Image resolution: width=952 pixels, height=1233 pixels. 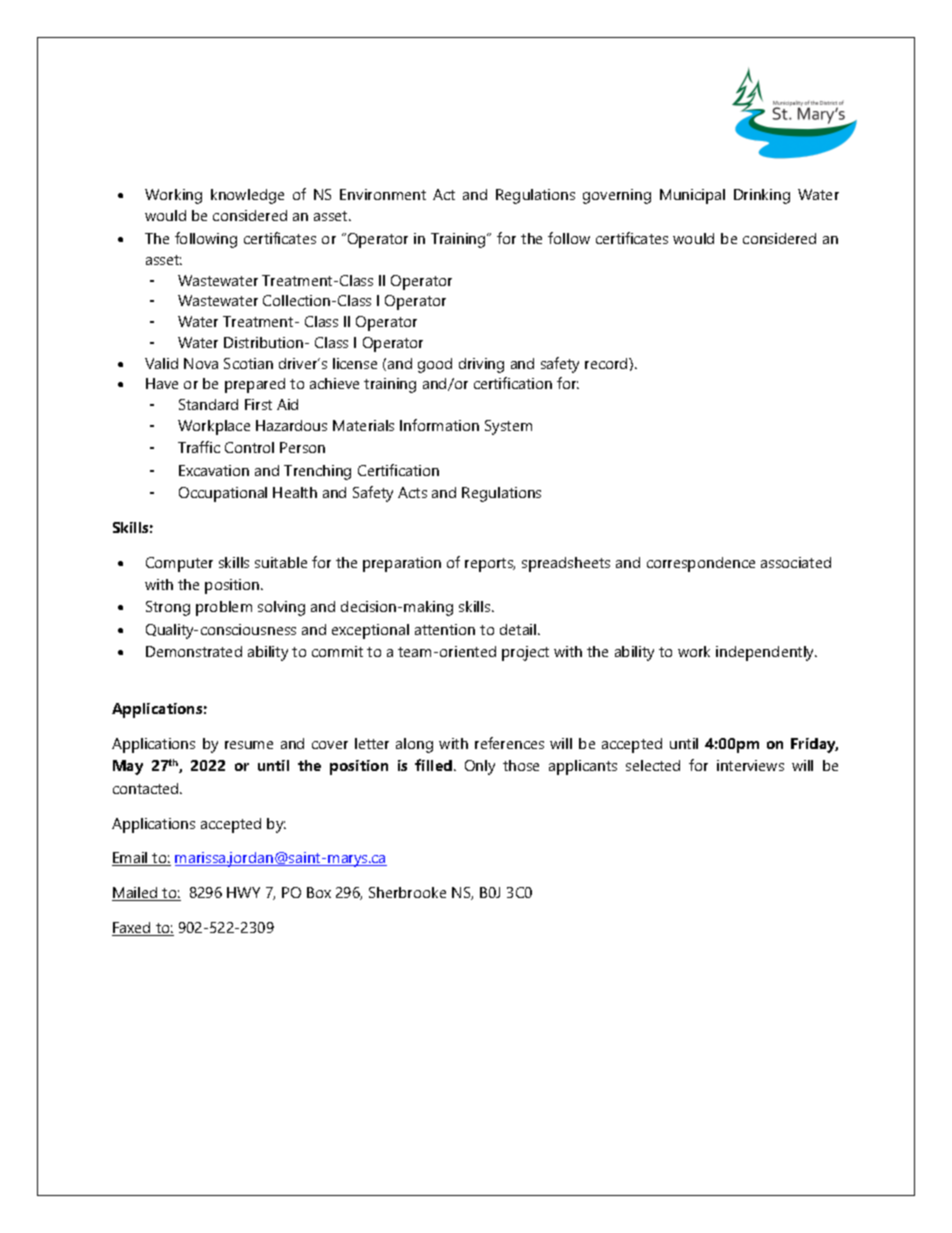 I want to click on reports, so click(x=490, y=565).
